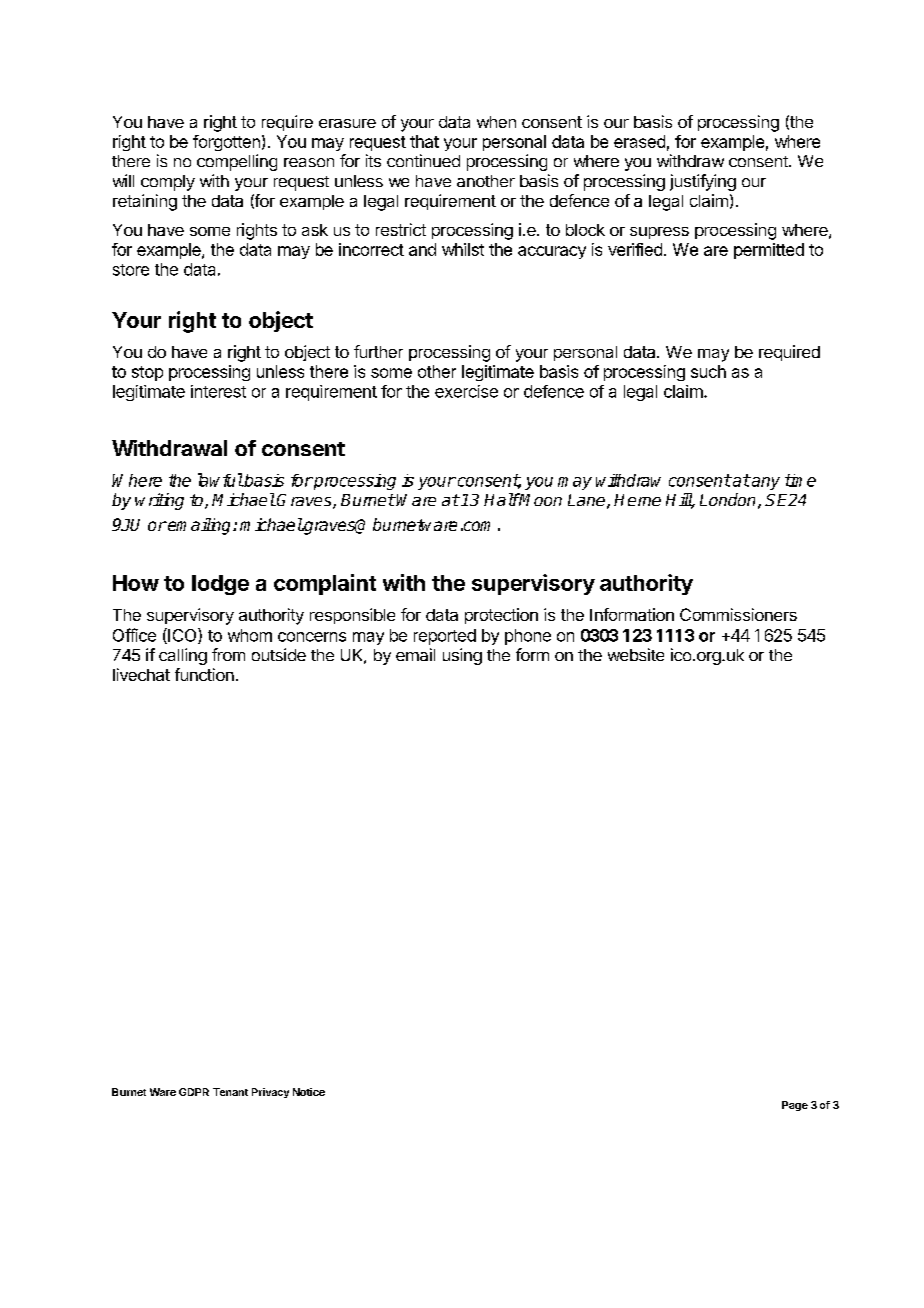  What do you see at coordinates (703, 182) in the screenshot?
I see `justifying` at bounding box center [703, 182].
